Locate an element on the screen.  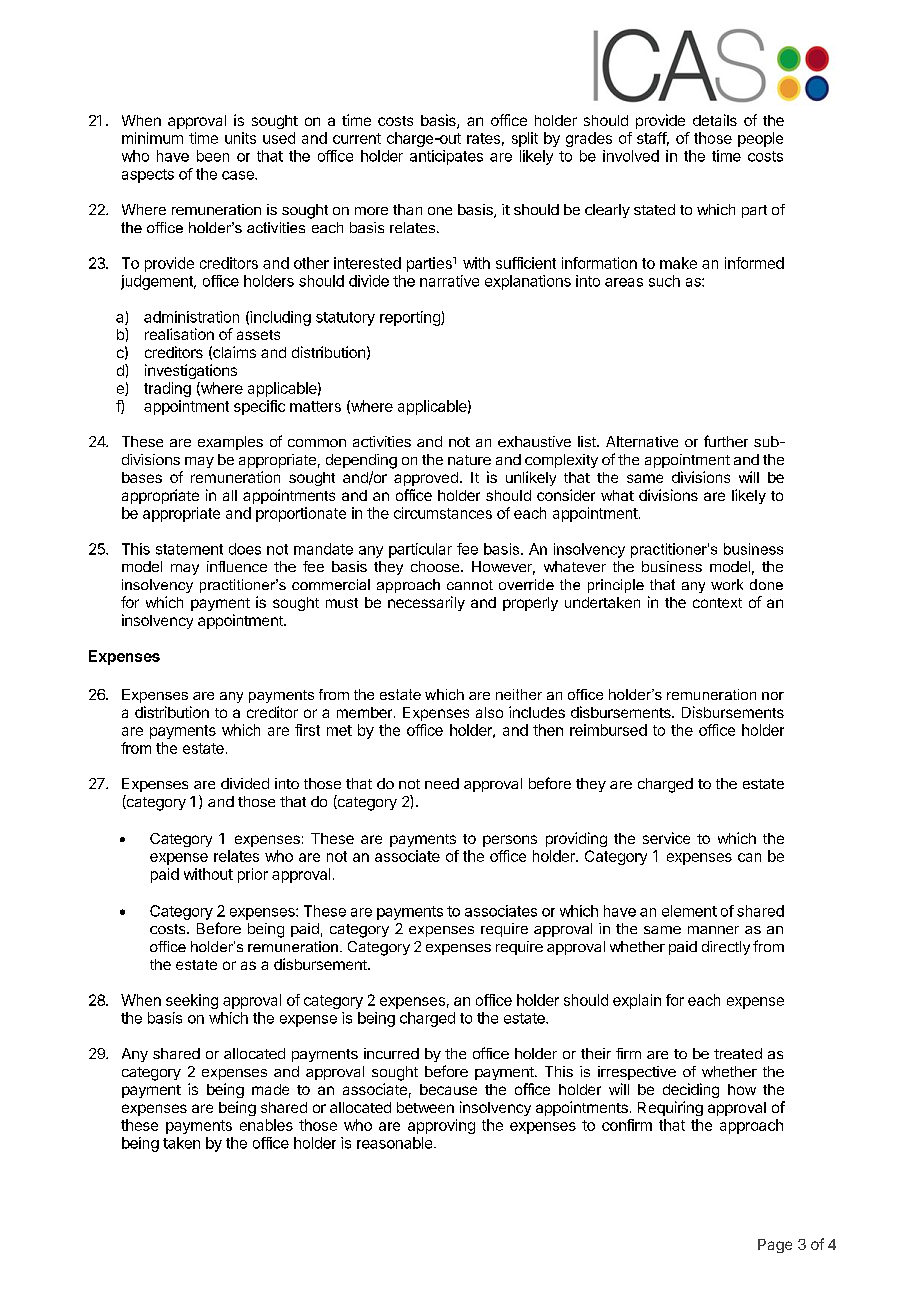
does is located at coordinates (245, 549).
